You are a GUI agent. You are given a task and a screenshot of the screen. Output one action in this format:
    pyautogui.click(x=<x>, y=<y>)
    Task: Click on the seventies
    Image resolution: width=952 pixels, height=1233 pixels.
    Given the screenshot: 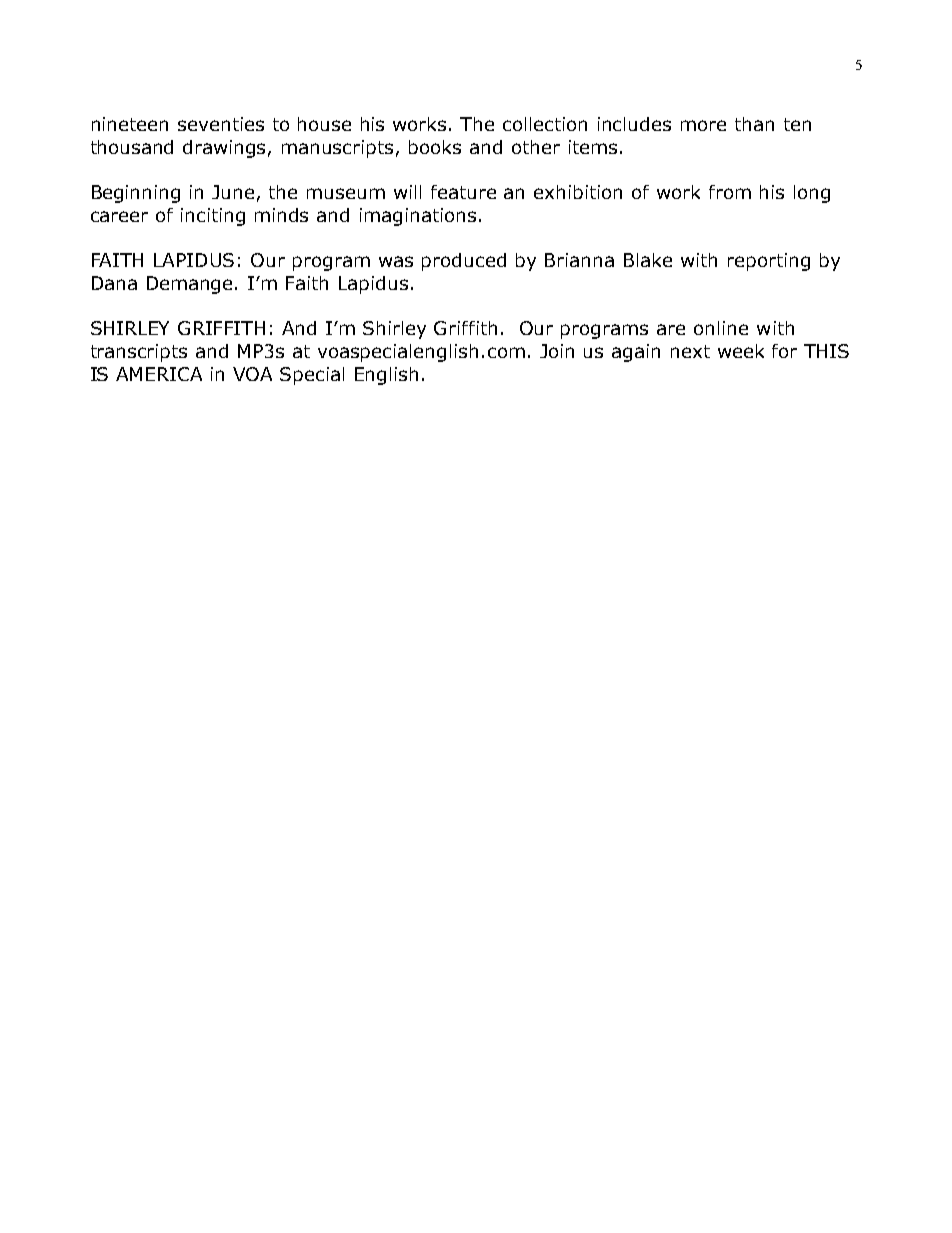 What is the action you would take?
    pyautogui.click(x=221, y=124)
